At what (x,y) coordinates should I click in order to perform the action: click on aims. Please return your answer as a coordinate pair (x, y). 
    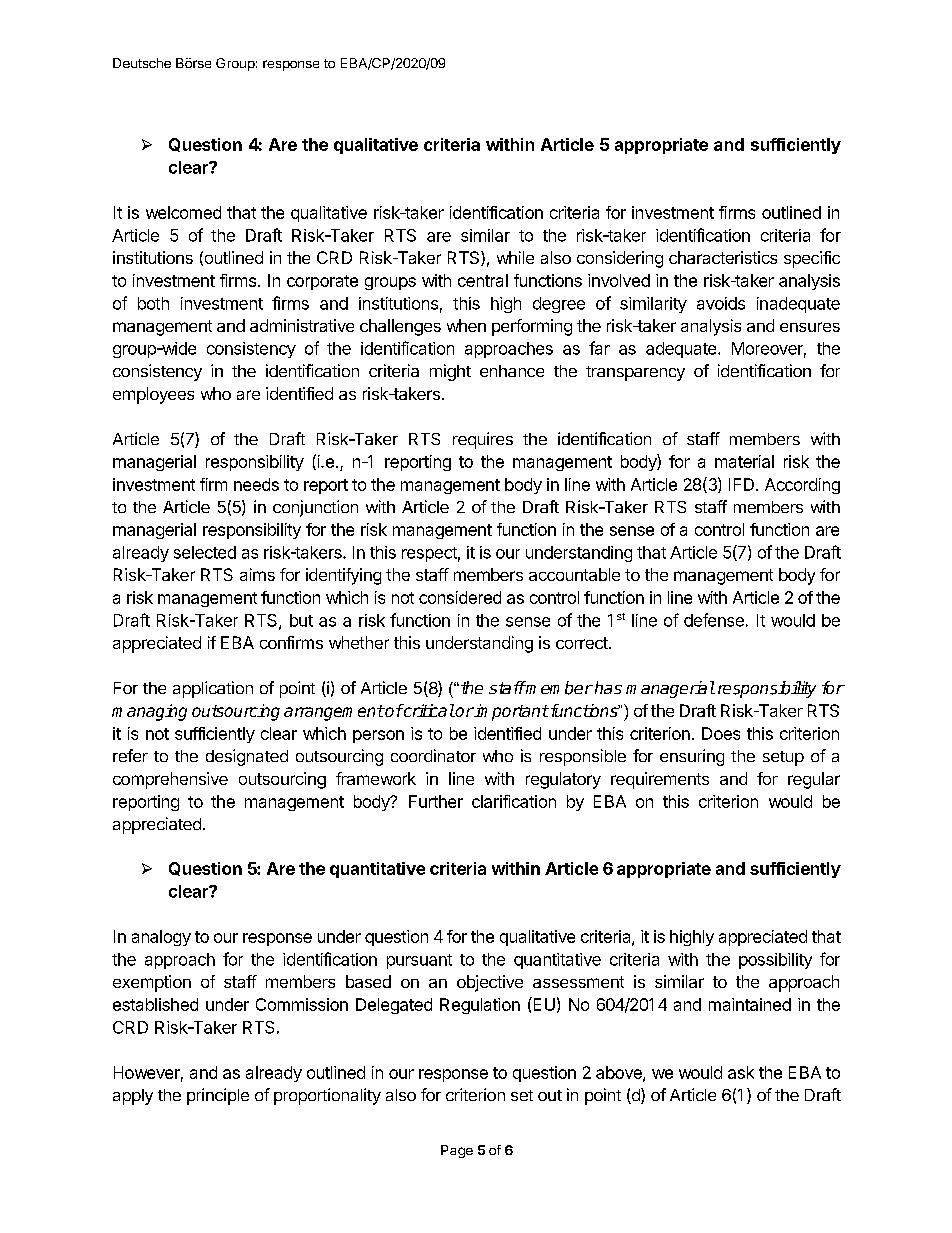
    Looking at the image, I should click on (257, 574).
